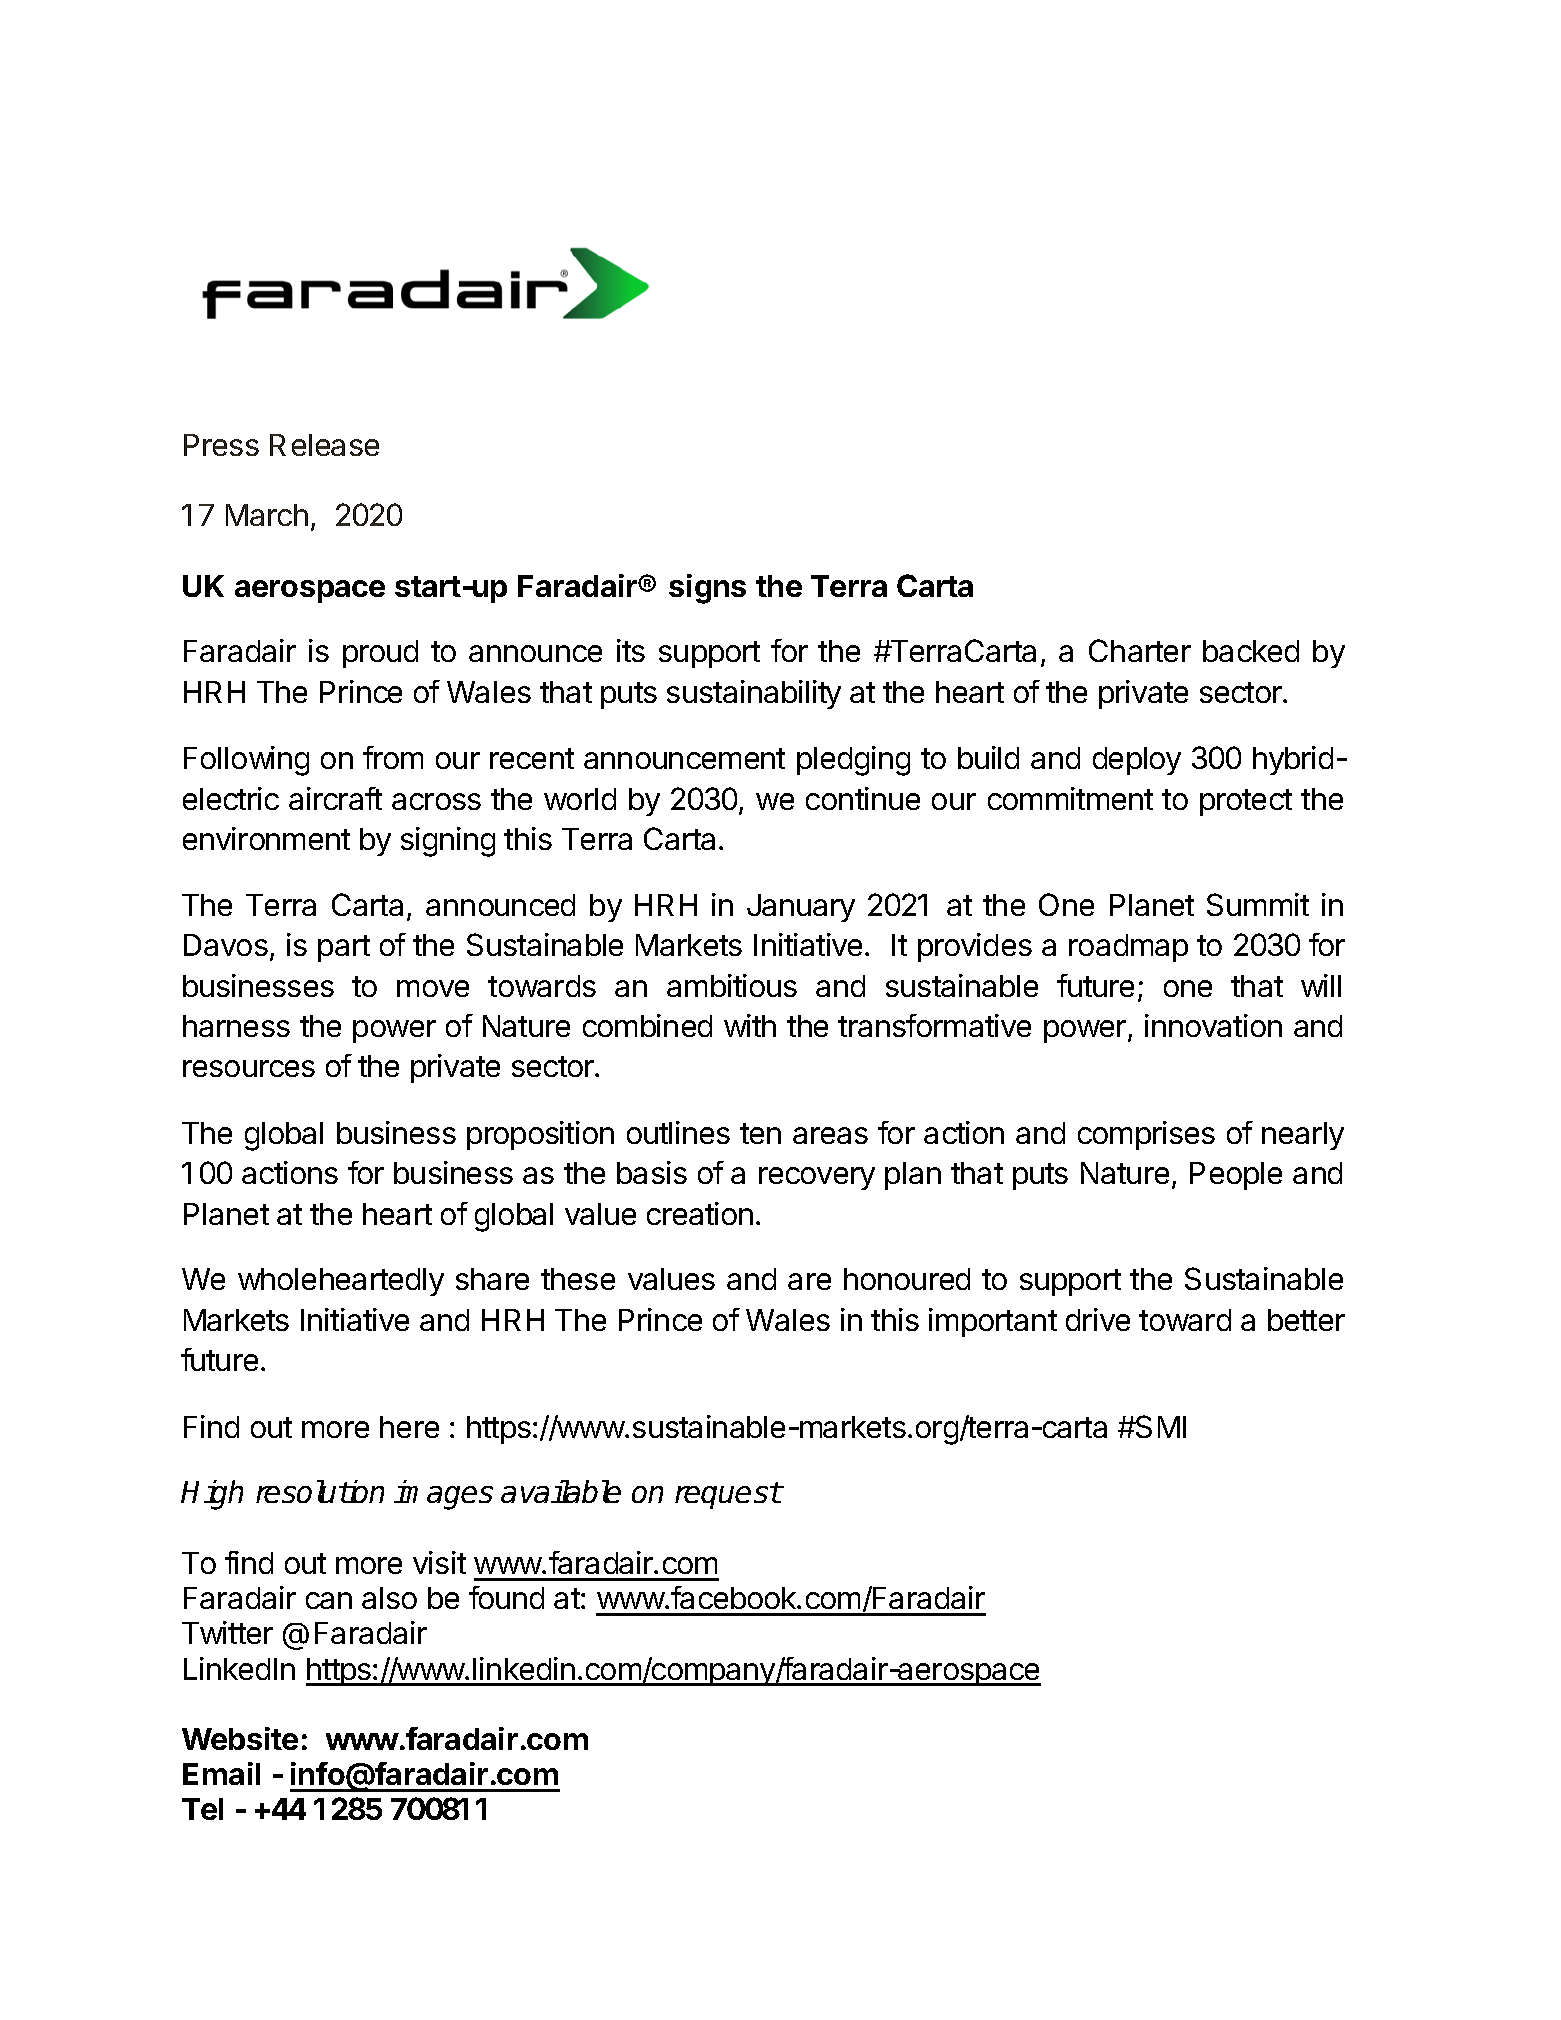 The height and width of the screenshot is (2020, 1561). I want to click on creation, so click(700, 1213).
